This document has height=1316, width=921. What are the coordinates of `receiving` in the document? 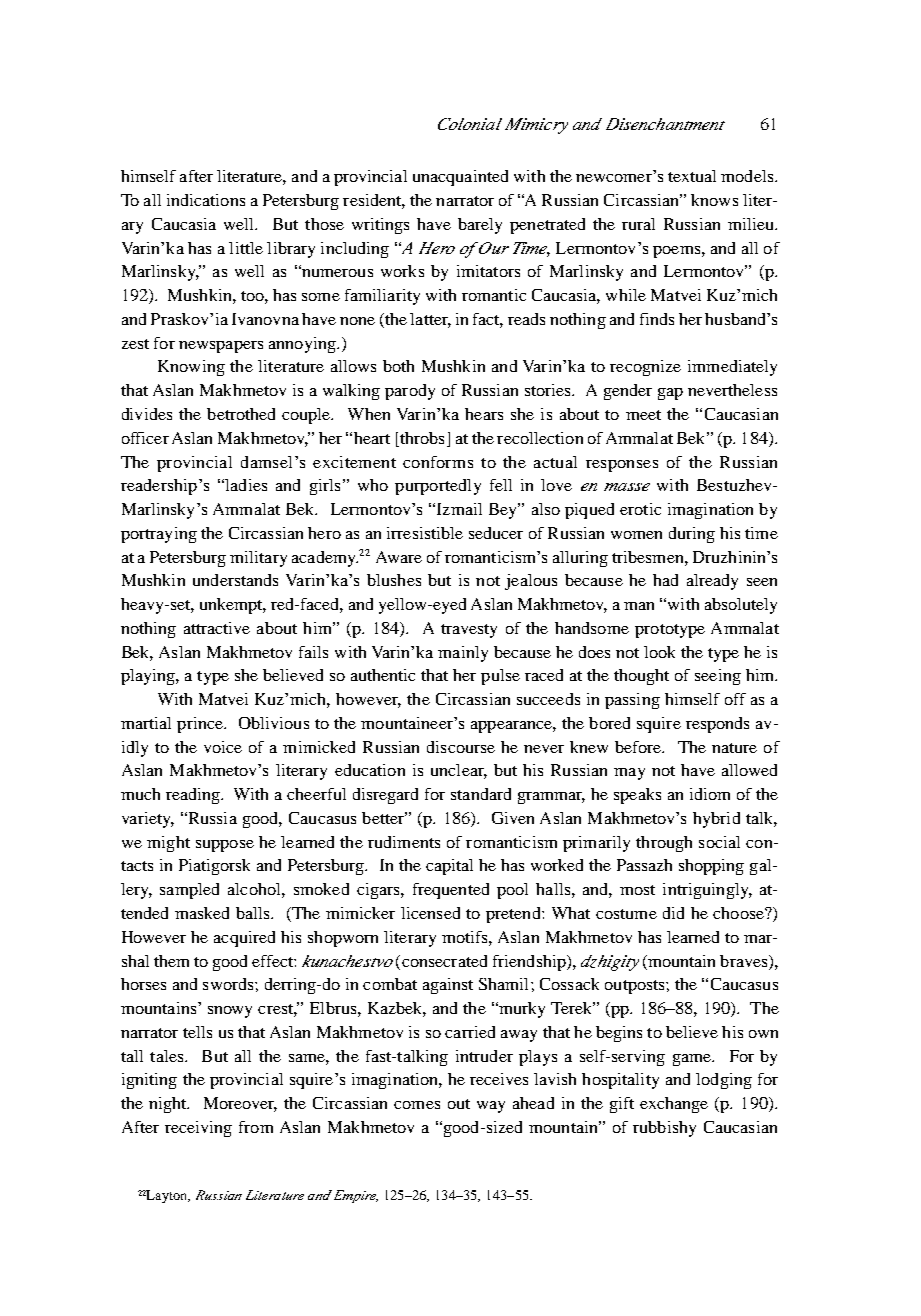 It's located at (198, 1129).
